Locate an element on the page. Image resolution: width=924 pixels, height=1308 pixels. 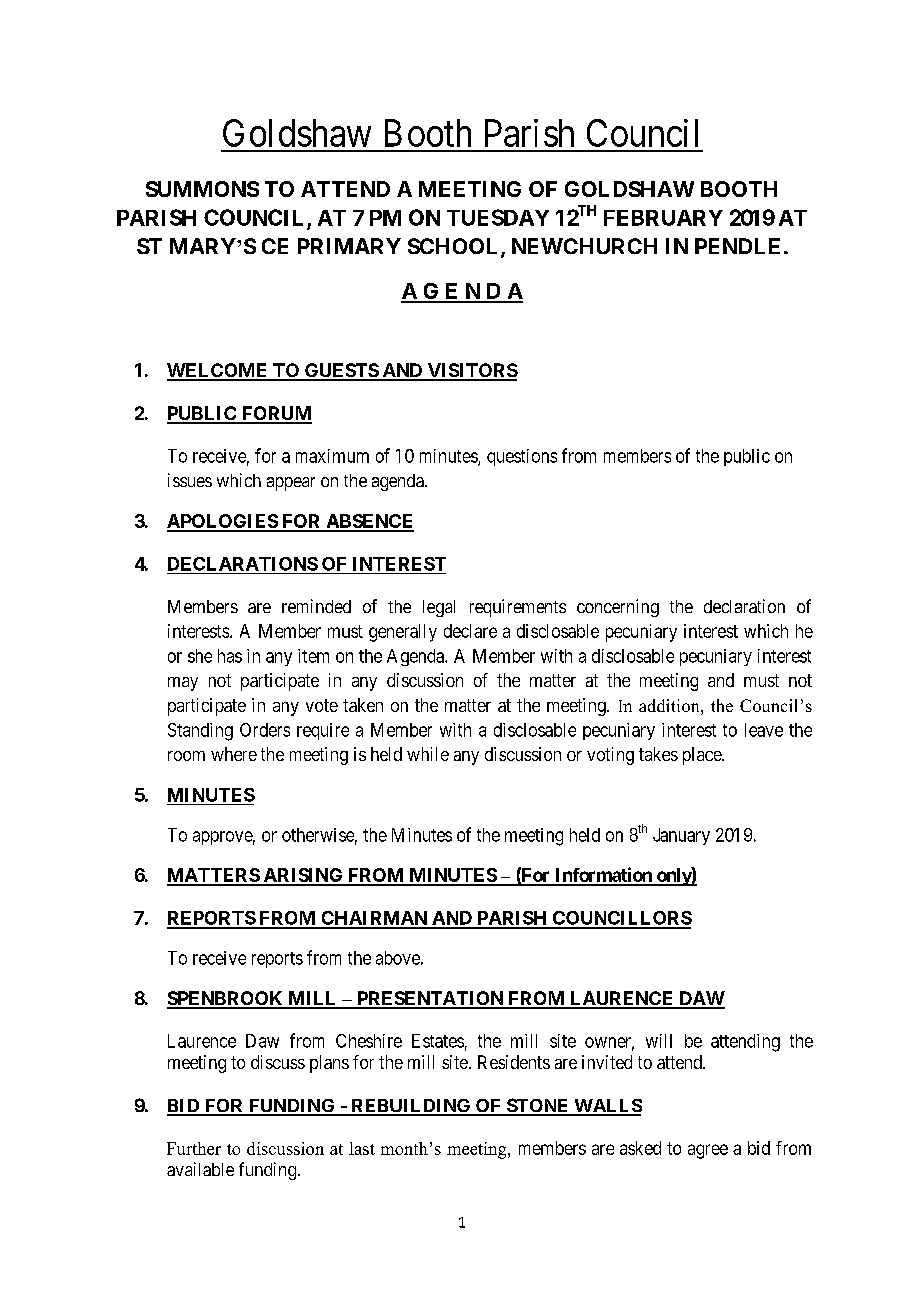
agree is located at coordinates (708, 1151).
